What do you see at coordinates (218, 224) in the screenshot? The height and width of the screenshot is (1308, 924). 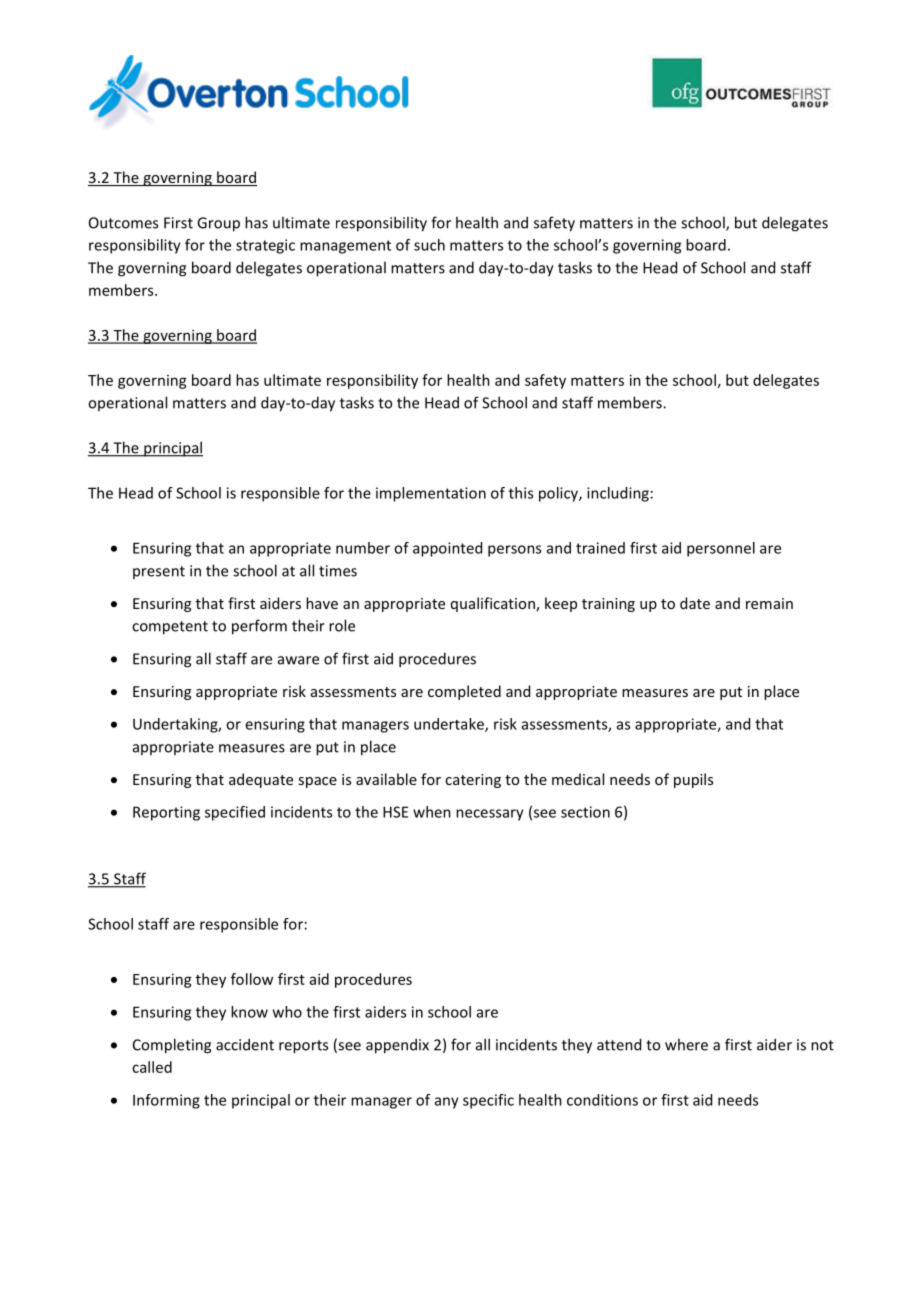 I see `Group` at bounding box center [218, 224].
